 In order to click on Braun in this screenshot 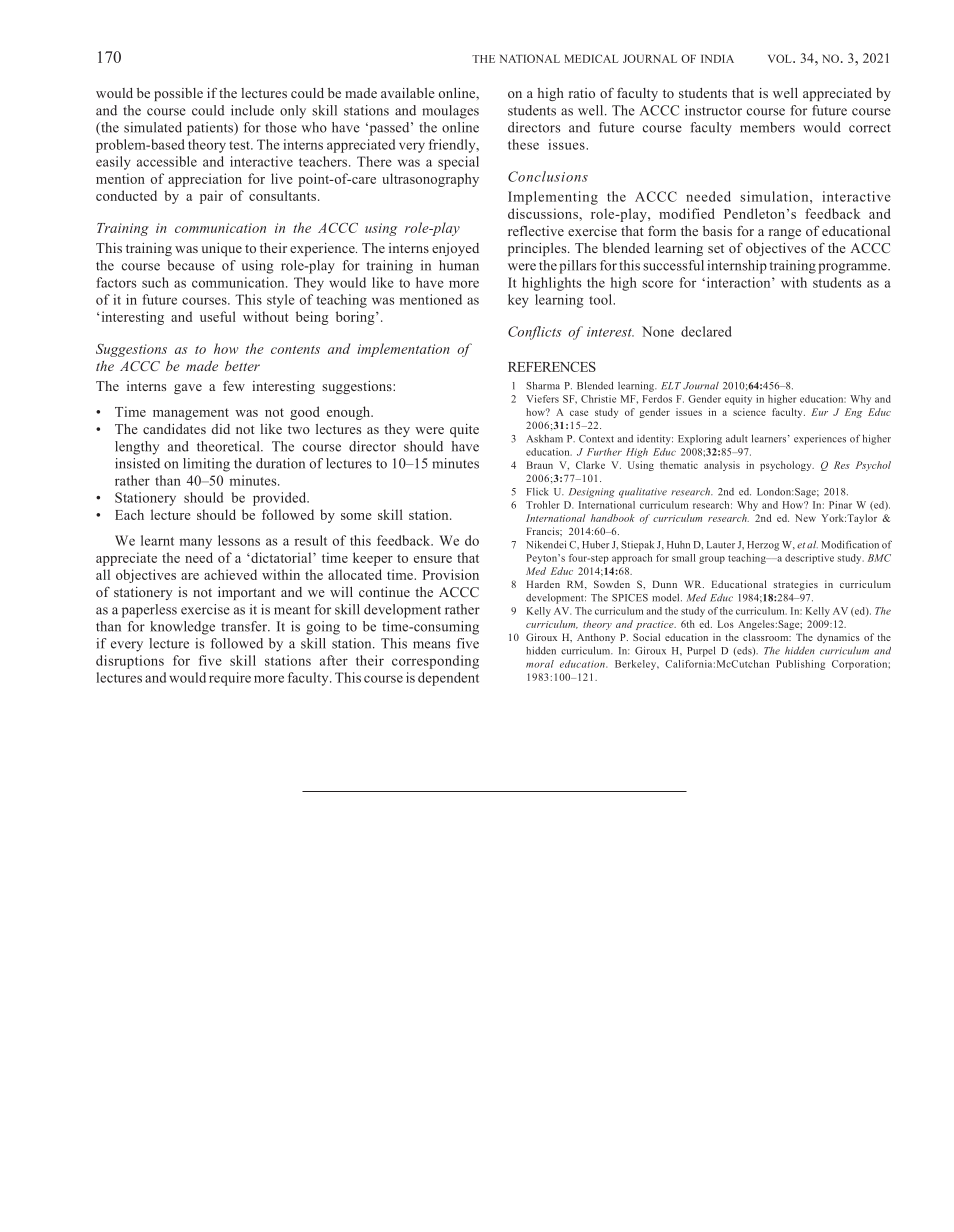, I will do `click(540, 465)`.
